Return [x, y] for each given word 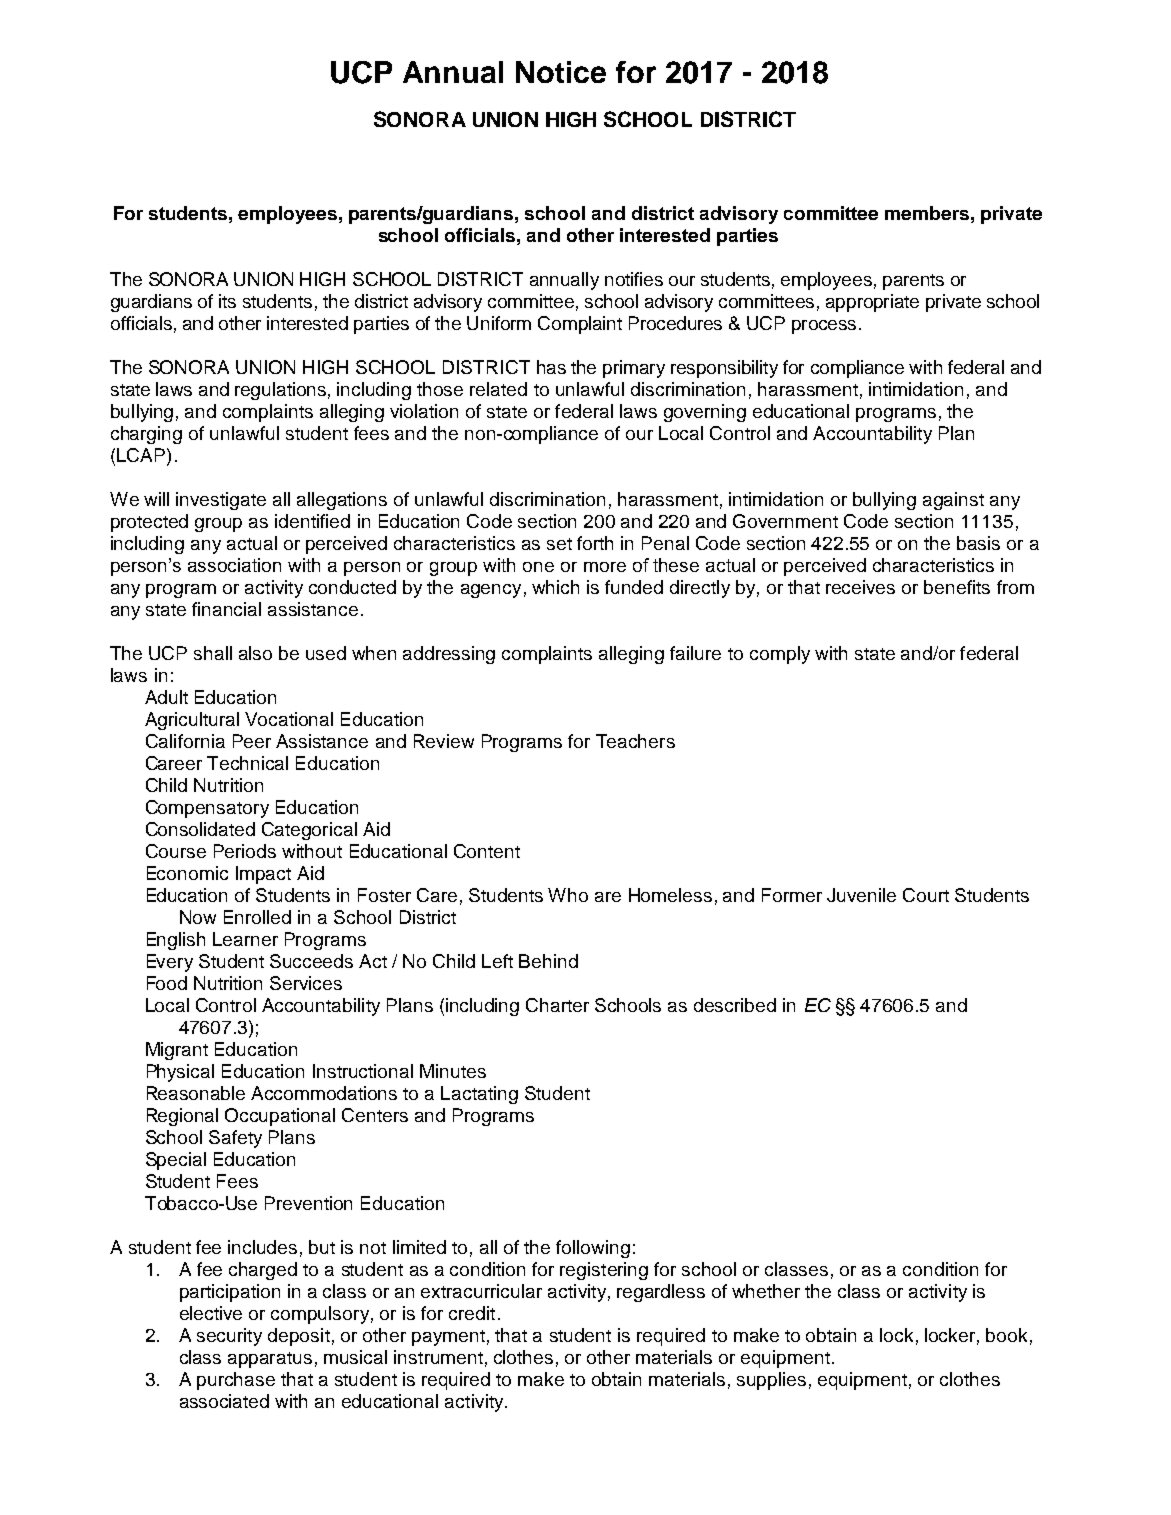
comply [780, 655]
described [735, 1005]
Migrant [177, 1051]
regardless [661, 1293]
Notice [561, 72]
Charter [557, 1005]
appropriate [872, 303]
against [953, 501]
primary [634, 369]
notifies [634, 279]
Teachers [635, 741]
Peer [252, 741]
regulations [280, 391]
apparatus [270, 1360]
